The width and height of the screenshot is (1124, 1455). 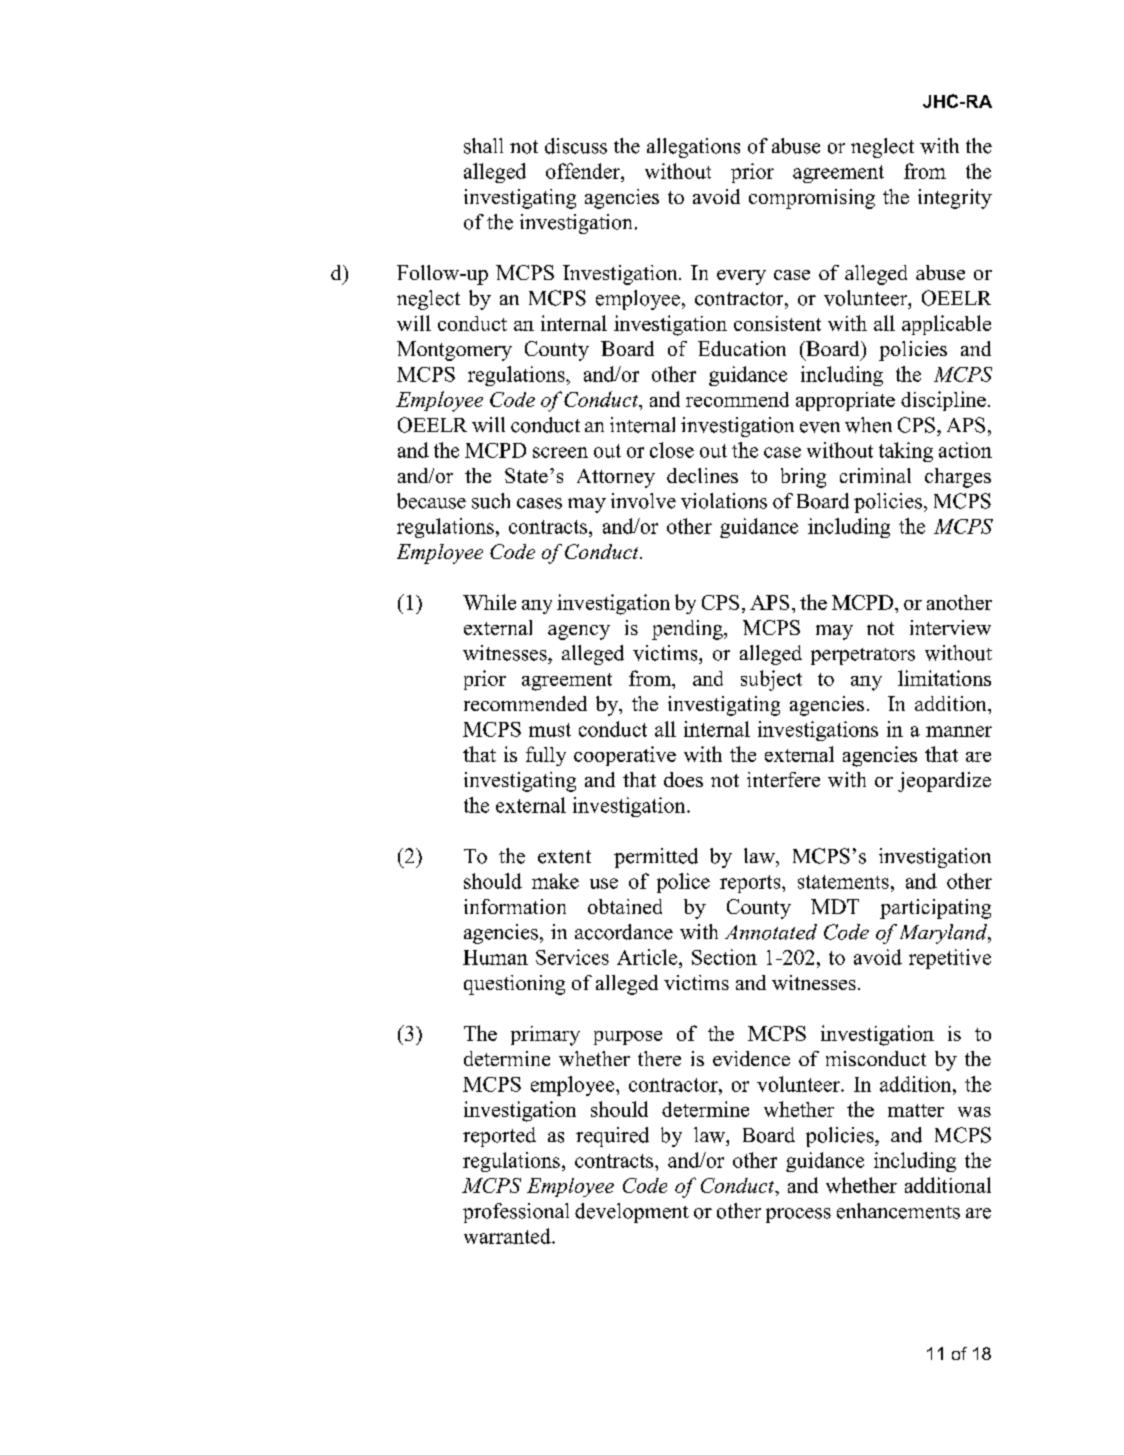 I want to click on professional, so click(x=516, y=1213).
